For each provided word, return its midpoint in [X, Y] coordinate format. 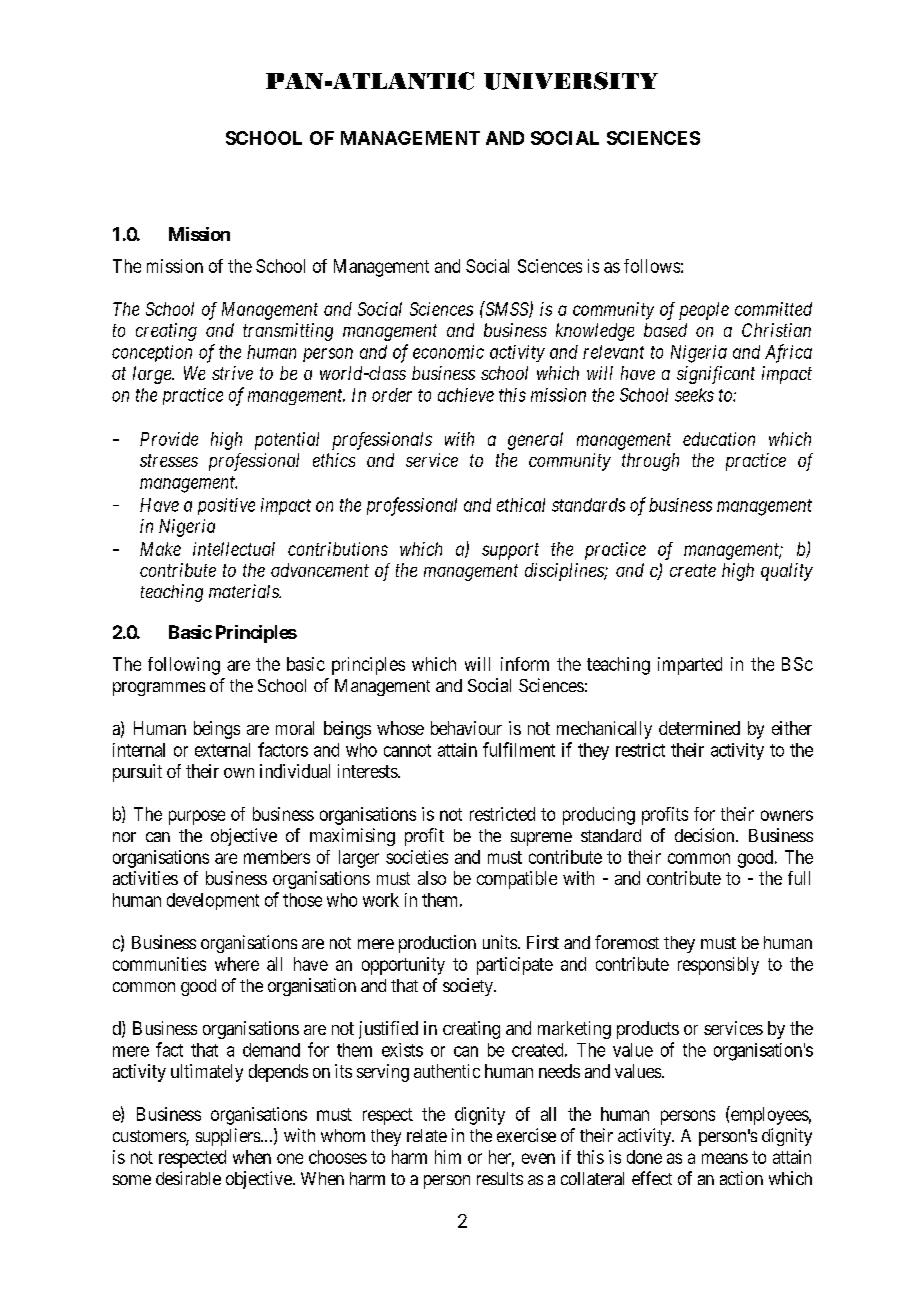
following [184, 666]
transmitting [288, 332]
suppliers [229, 1137]
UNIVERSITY [571, 81]
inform [525, 664]
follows [652, 266]
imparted [690, 666]
